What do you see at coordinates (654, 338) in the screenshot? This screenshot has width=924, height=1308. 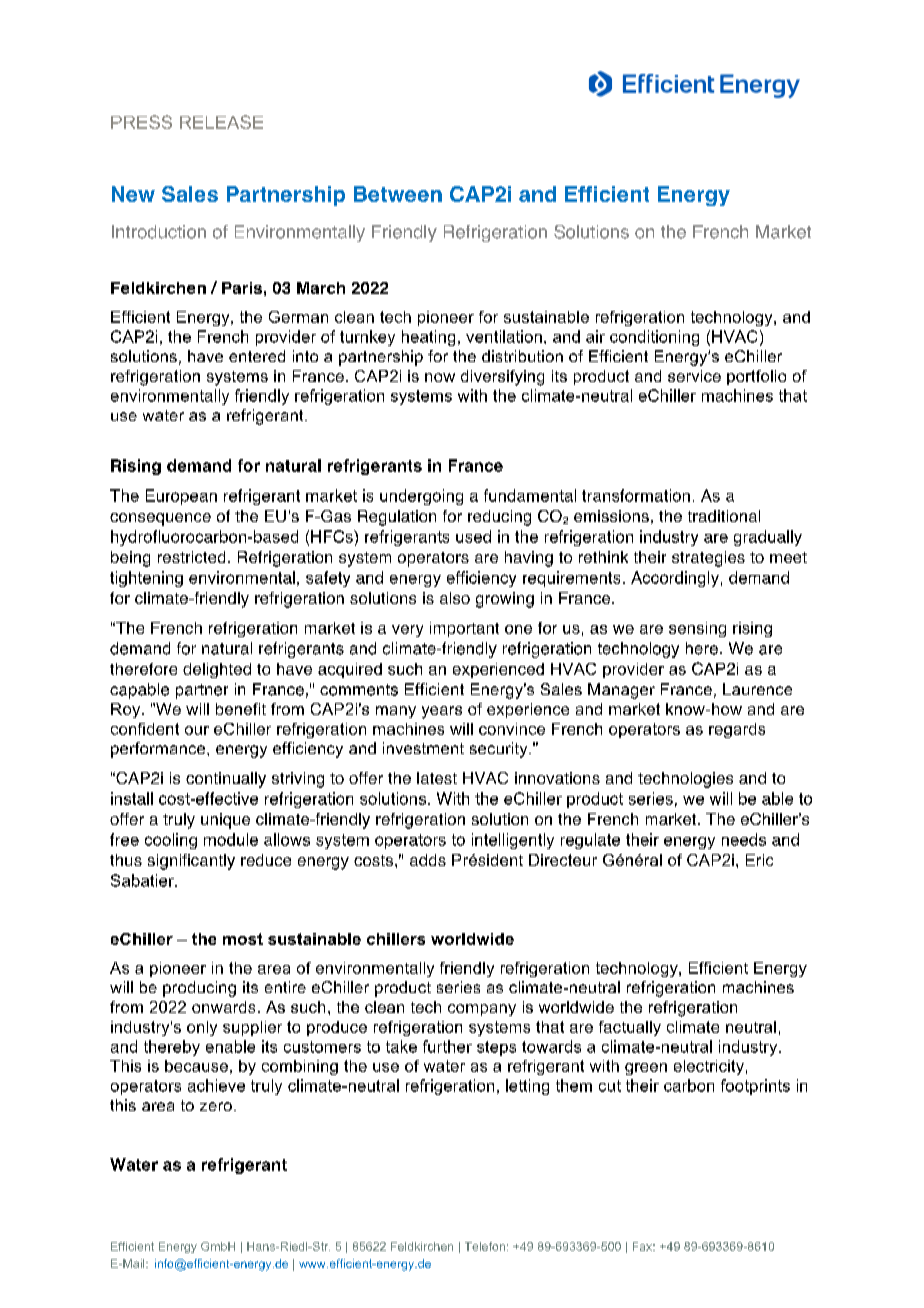 I see `conditioning` at bounding box center [654, 338].
